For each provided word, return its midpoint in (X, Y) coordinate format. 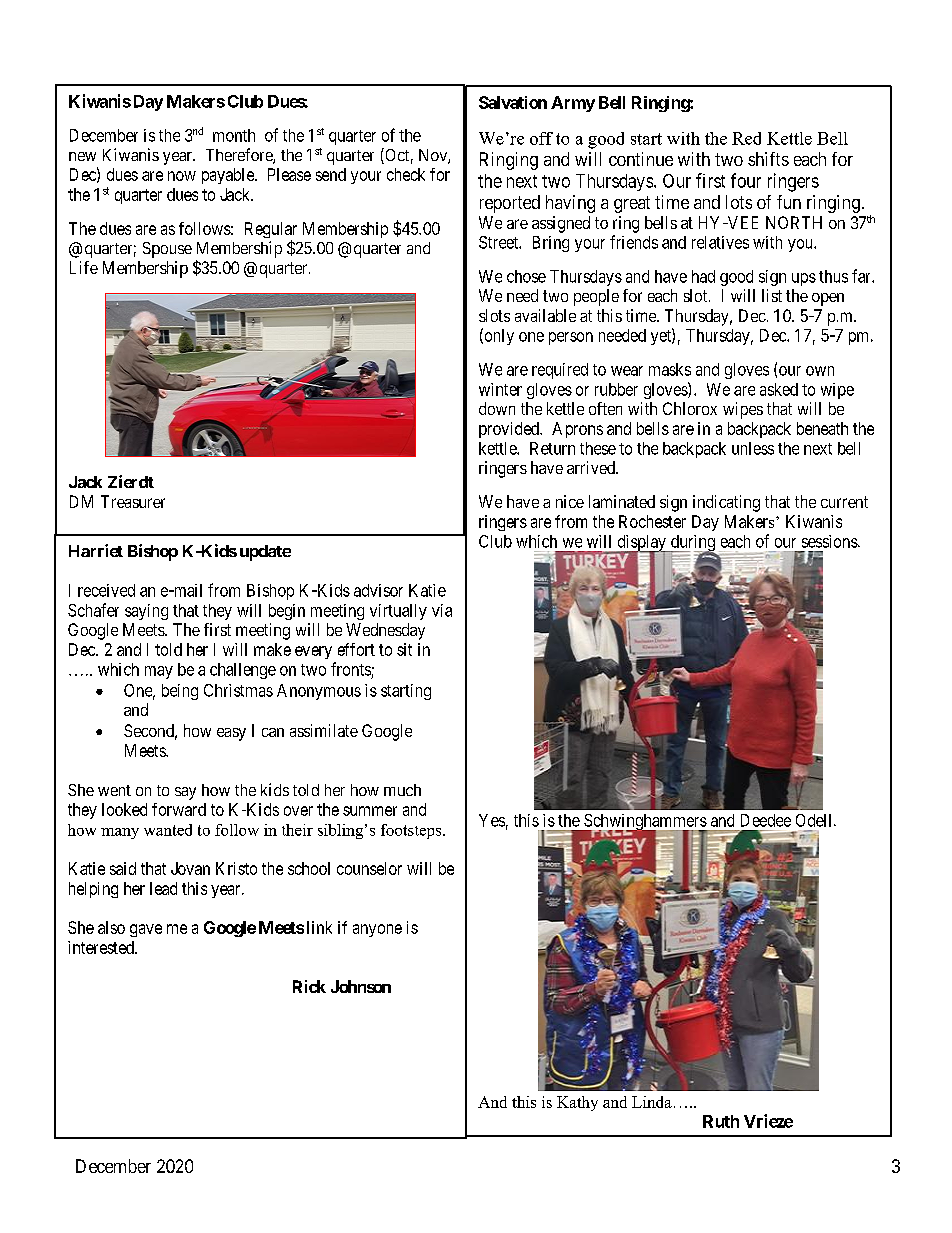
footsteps (412, 831)
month (234, 135)
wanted (168, 830)
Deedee (766, 820)
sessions (830, 541)
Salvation (513, 102)
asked (779, 389)
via (442, 610)
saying (146, 612)
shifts (768, 159)
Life (84, 267)
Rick (309, 986)
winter (500, 389)
